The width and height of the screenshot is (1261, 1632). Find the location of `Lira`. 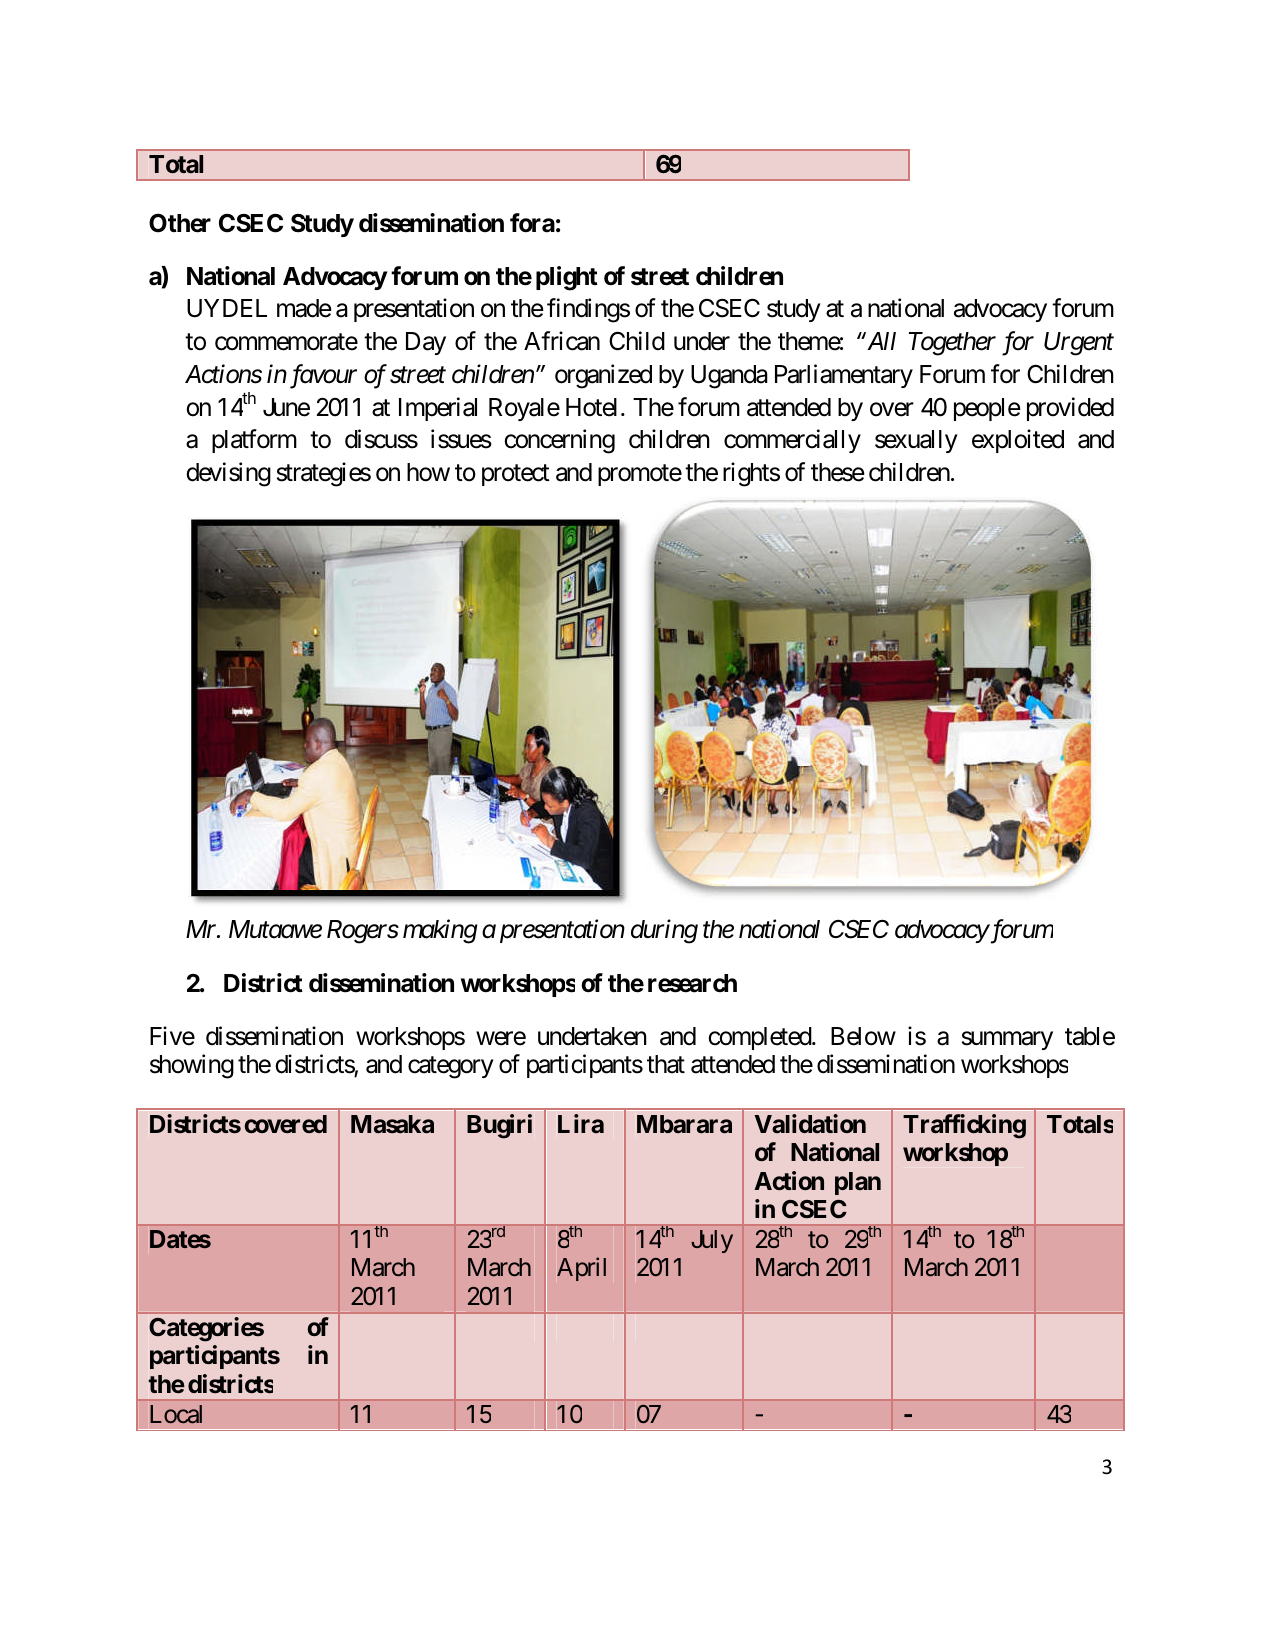

Lira is located at coordinates (581, 1123).
